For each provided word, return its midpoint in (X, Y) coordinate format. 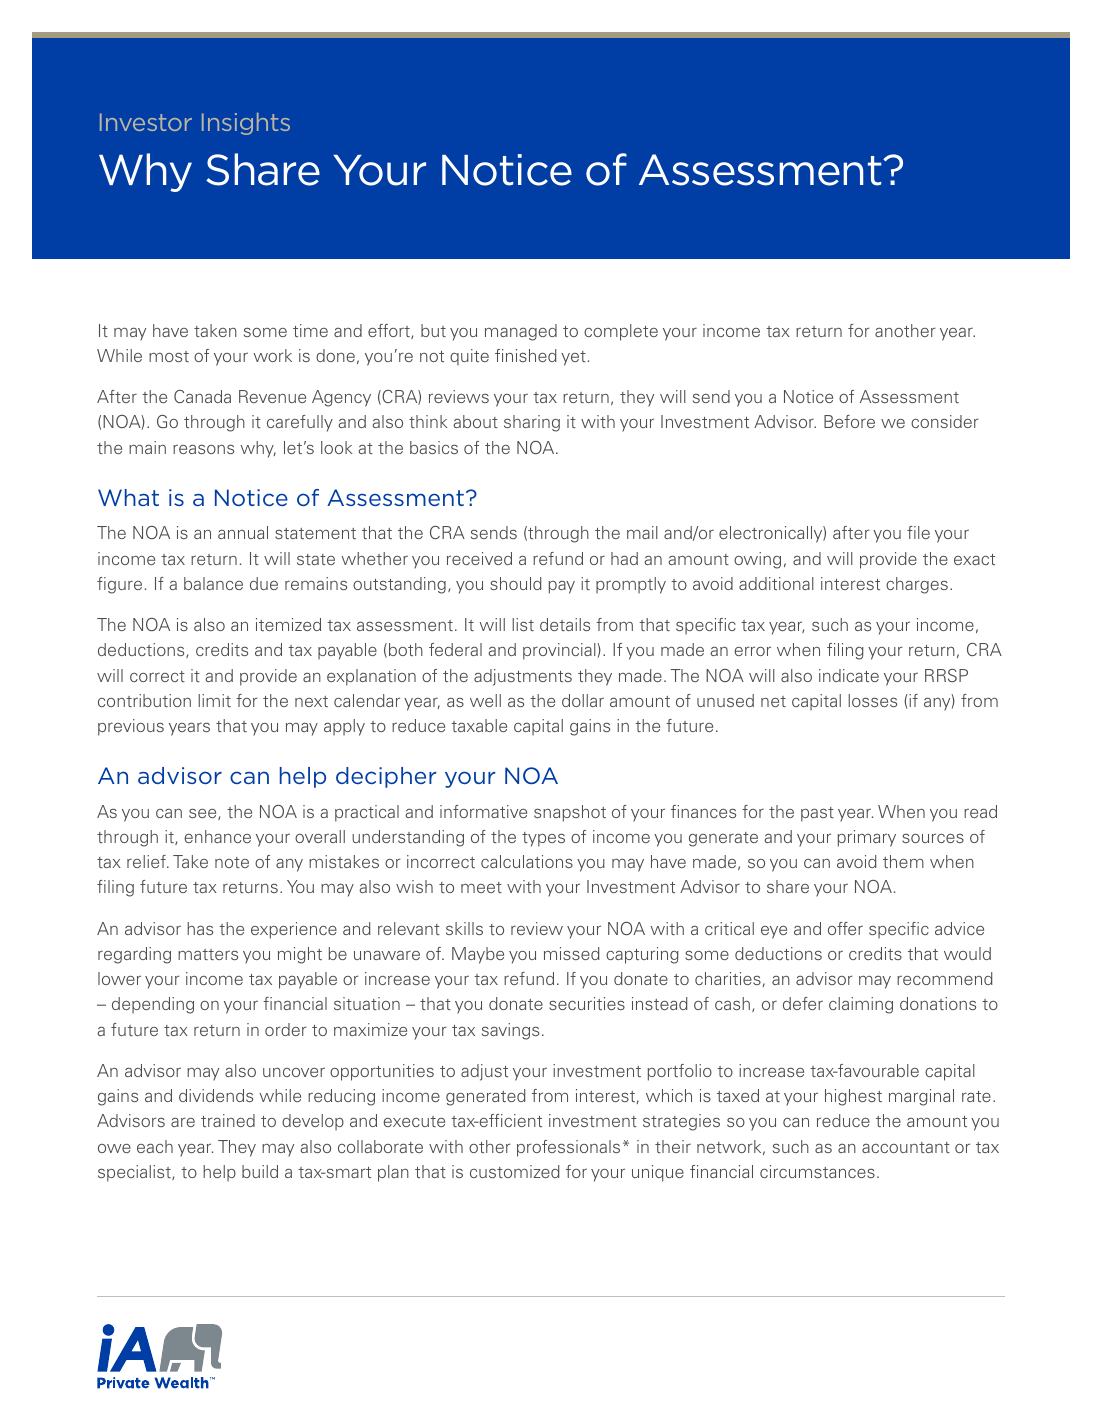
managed (521, 332)
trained (228, 1120)
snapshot (570, 813)
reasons (203, 449)
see (204, 814)
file (918, 532)
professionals (568, 1148)
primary (866, 838)
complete (621, 332)
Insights (246, 124)
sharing (532, 423)
